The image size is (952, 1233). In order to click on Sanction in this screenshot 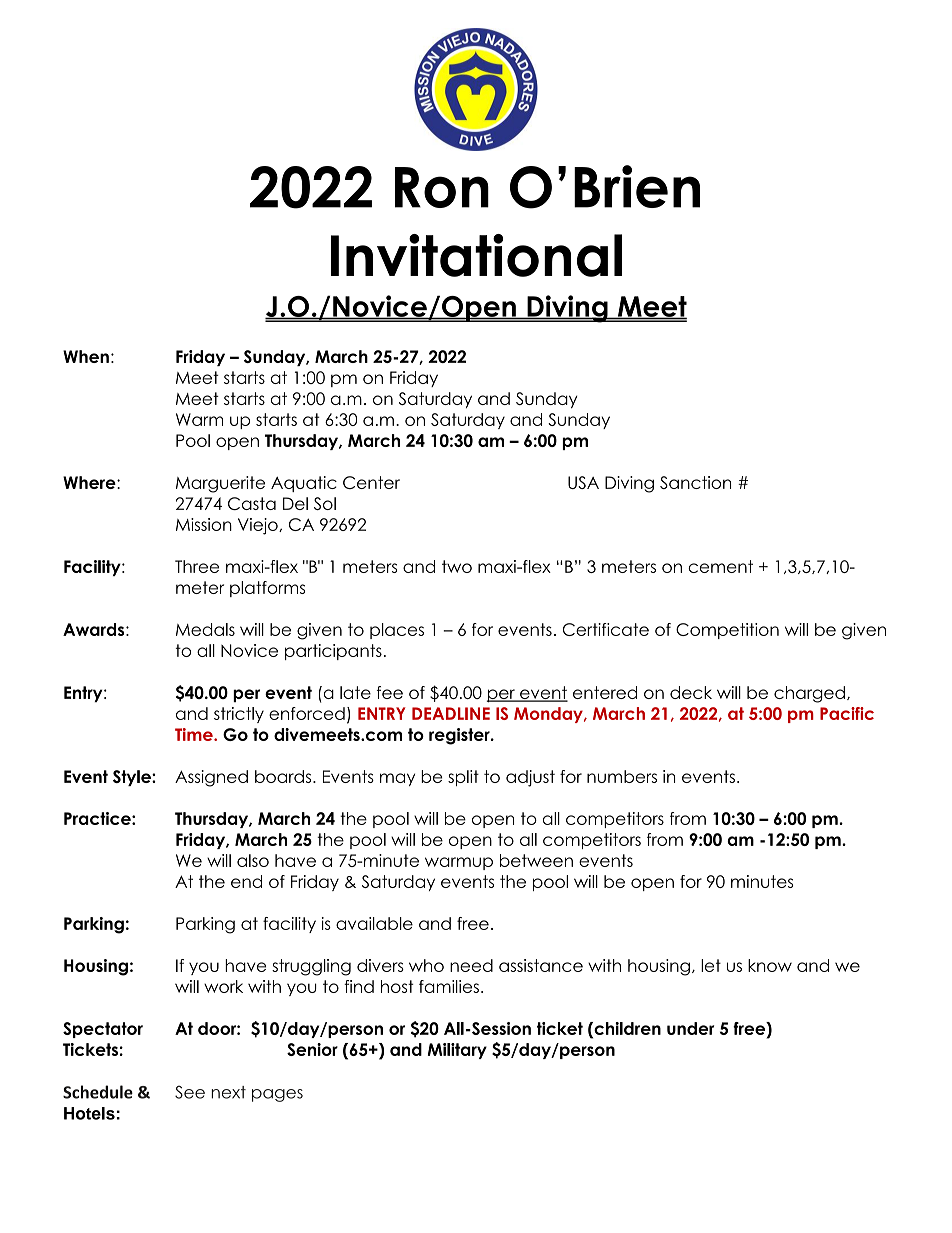, I will do `click(695, 482)`.
